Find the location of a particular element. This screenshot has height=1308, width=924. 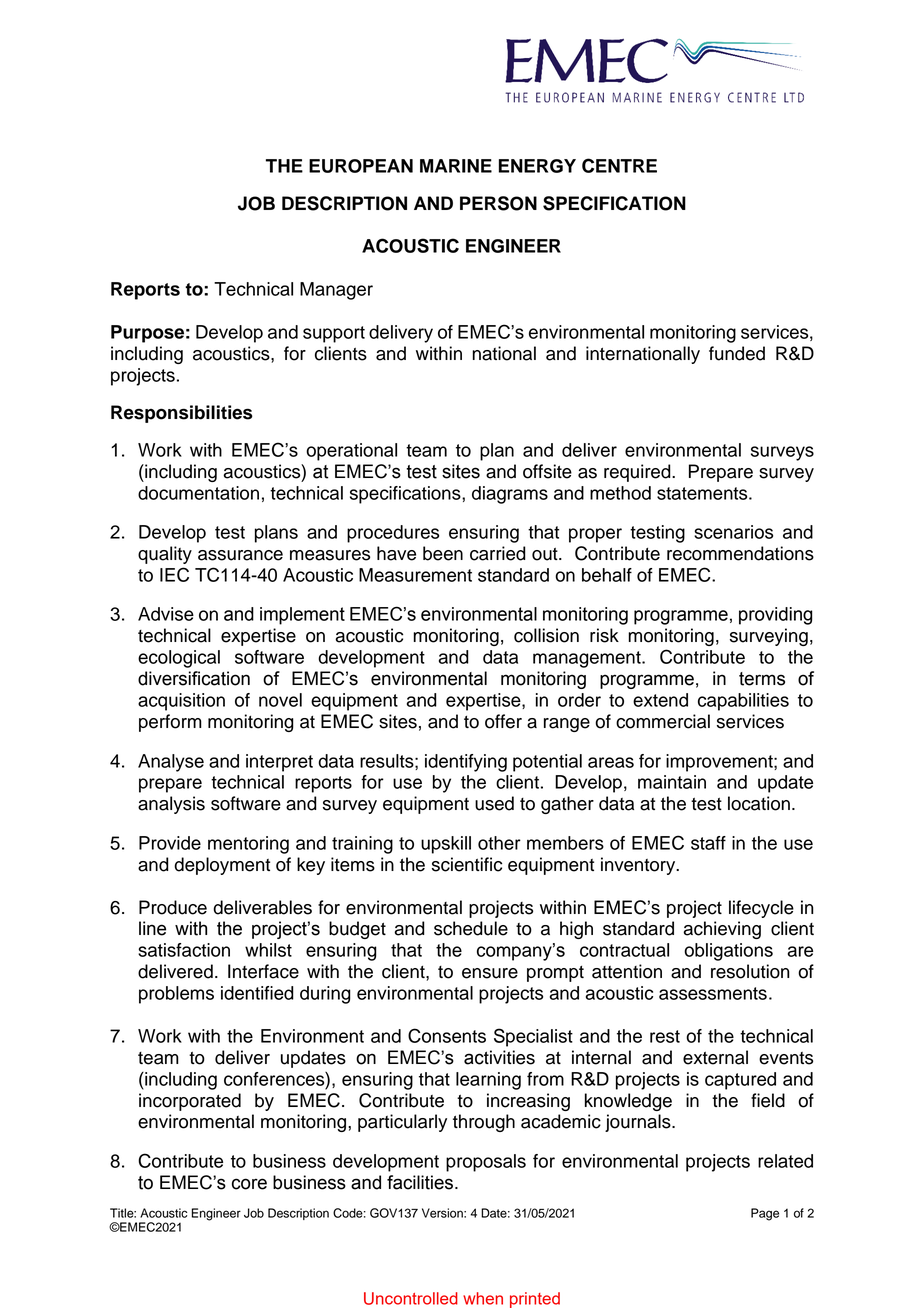

core is located at coordinates (249, 1184).
